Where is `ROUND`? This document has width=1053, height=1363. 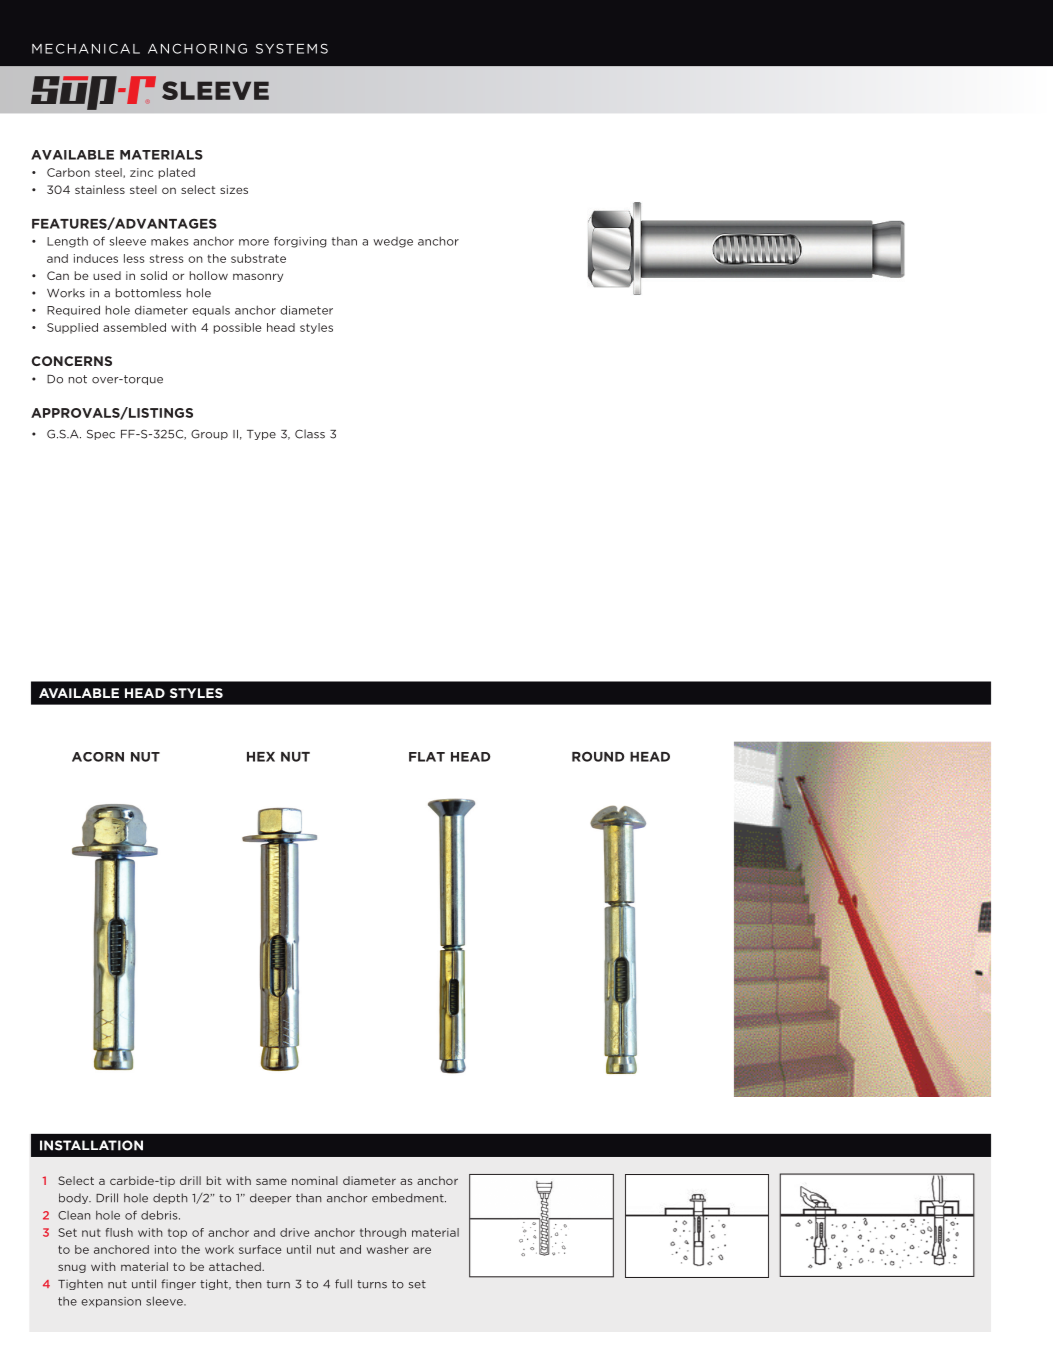 ROUND is located at coordinates (598, 756).
